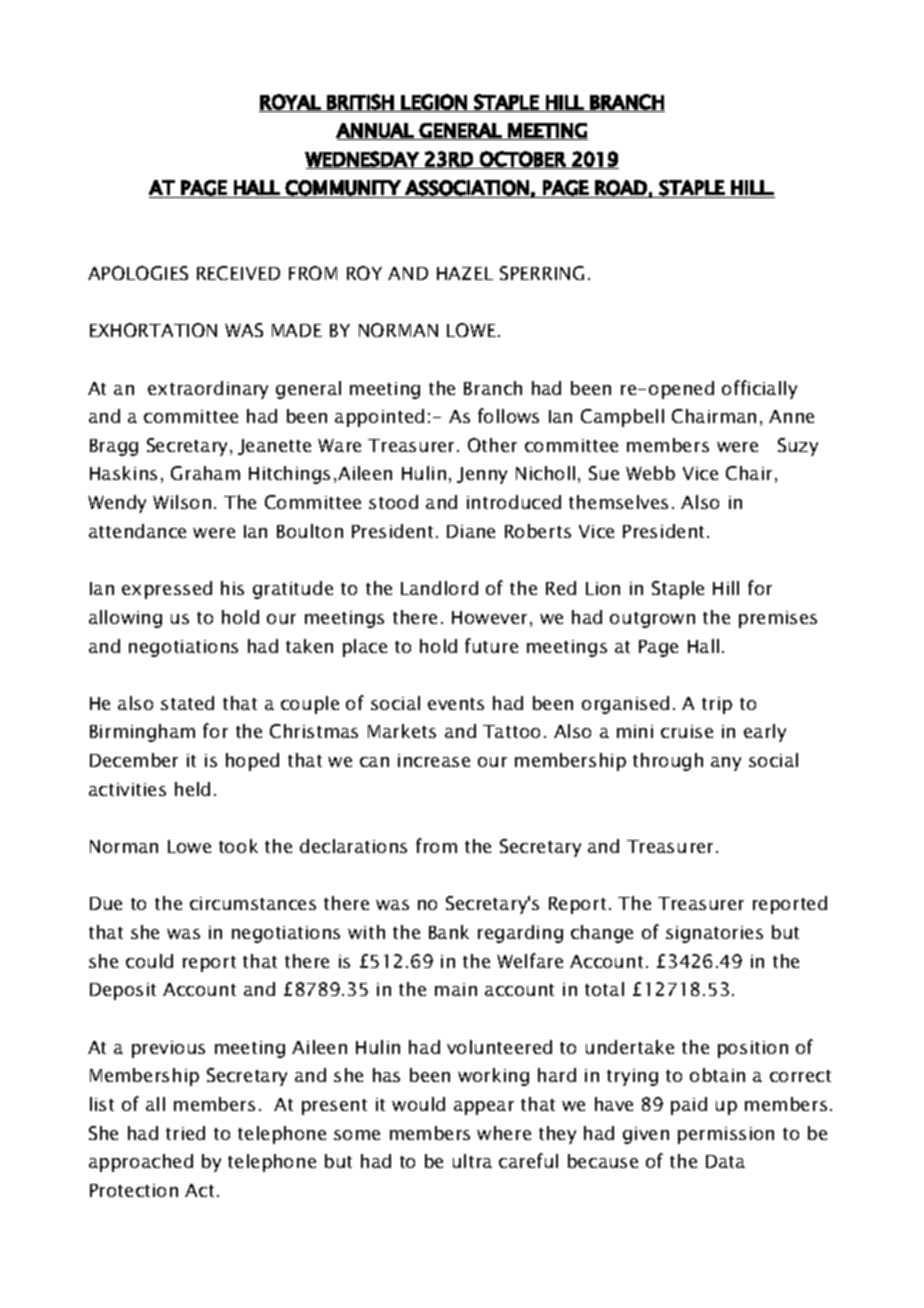  I want to click on future, so click(491, 645).
